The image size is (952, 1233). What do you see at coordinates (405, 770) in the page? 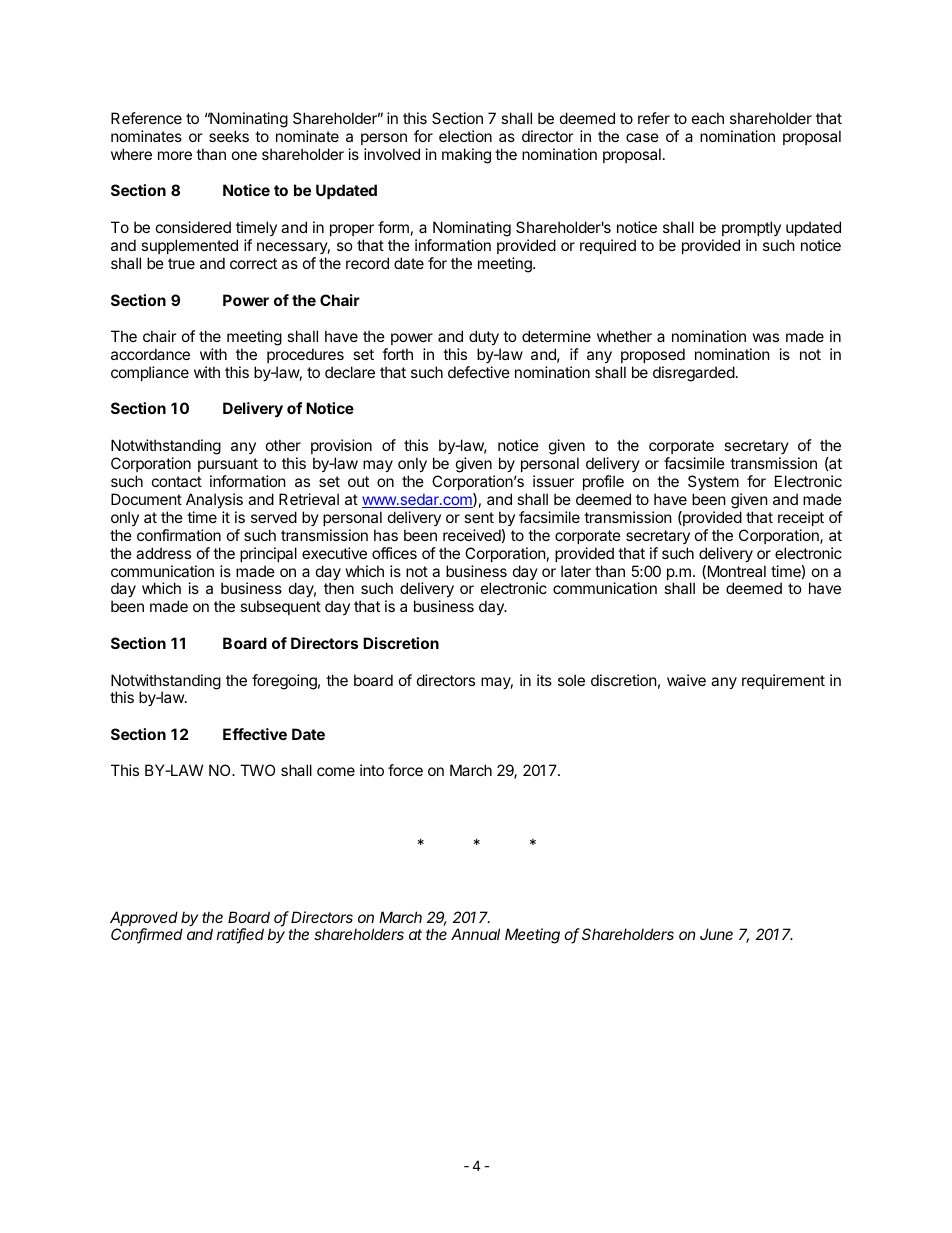
I see `force` at bounding box center [405, 770].
